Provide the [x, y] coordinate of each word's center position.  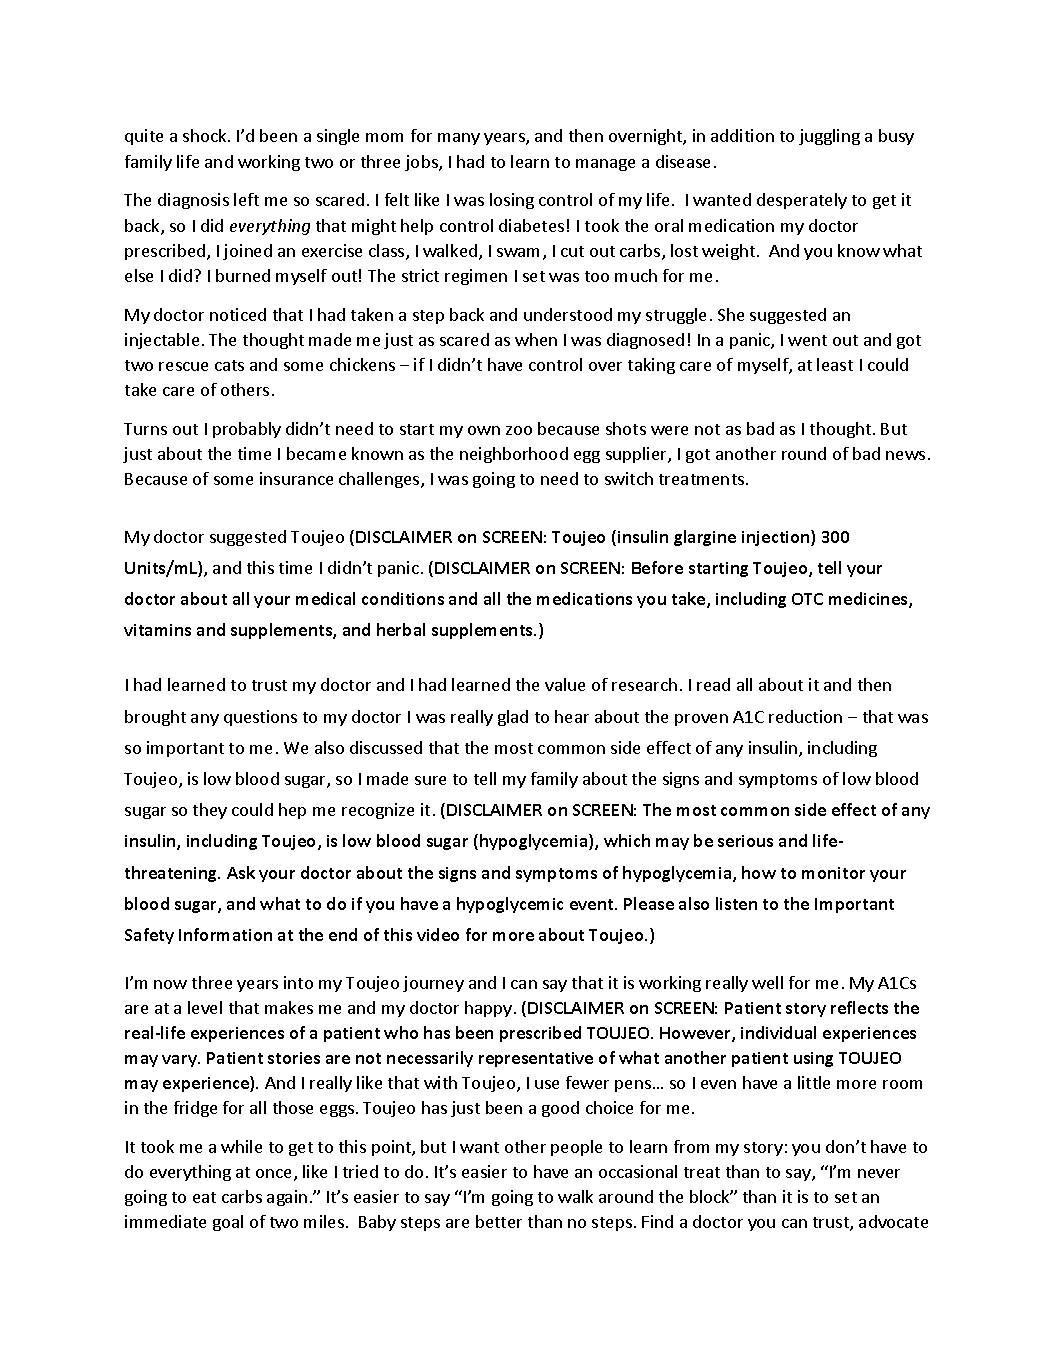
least [835, 364]
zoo [519, 430]
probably [247, 430]
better [499, 1221]
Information [225, 934]
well [767, 982]
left [246, 199]
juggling [829, 137]
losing [512, 201]
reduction [805, 716]
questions [260, 718]
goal [228, 1223]
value [565, 684]
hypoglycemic [510, 905]
